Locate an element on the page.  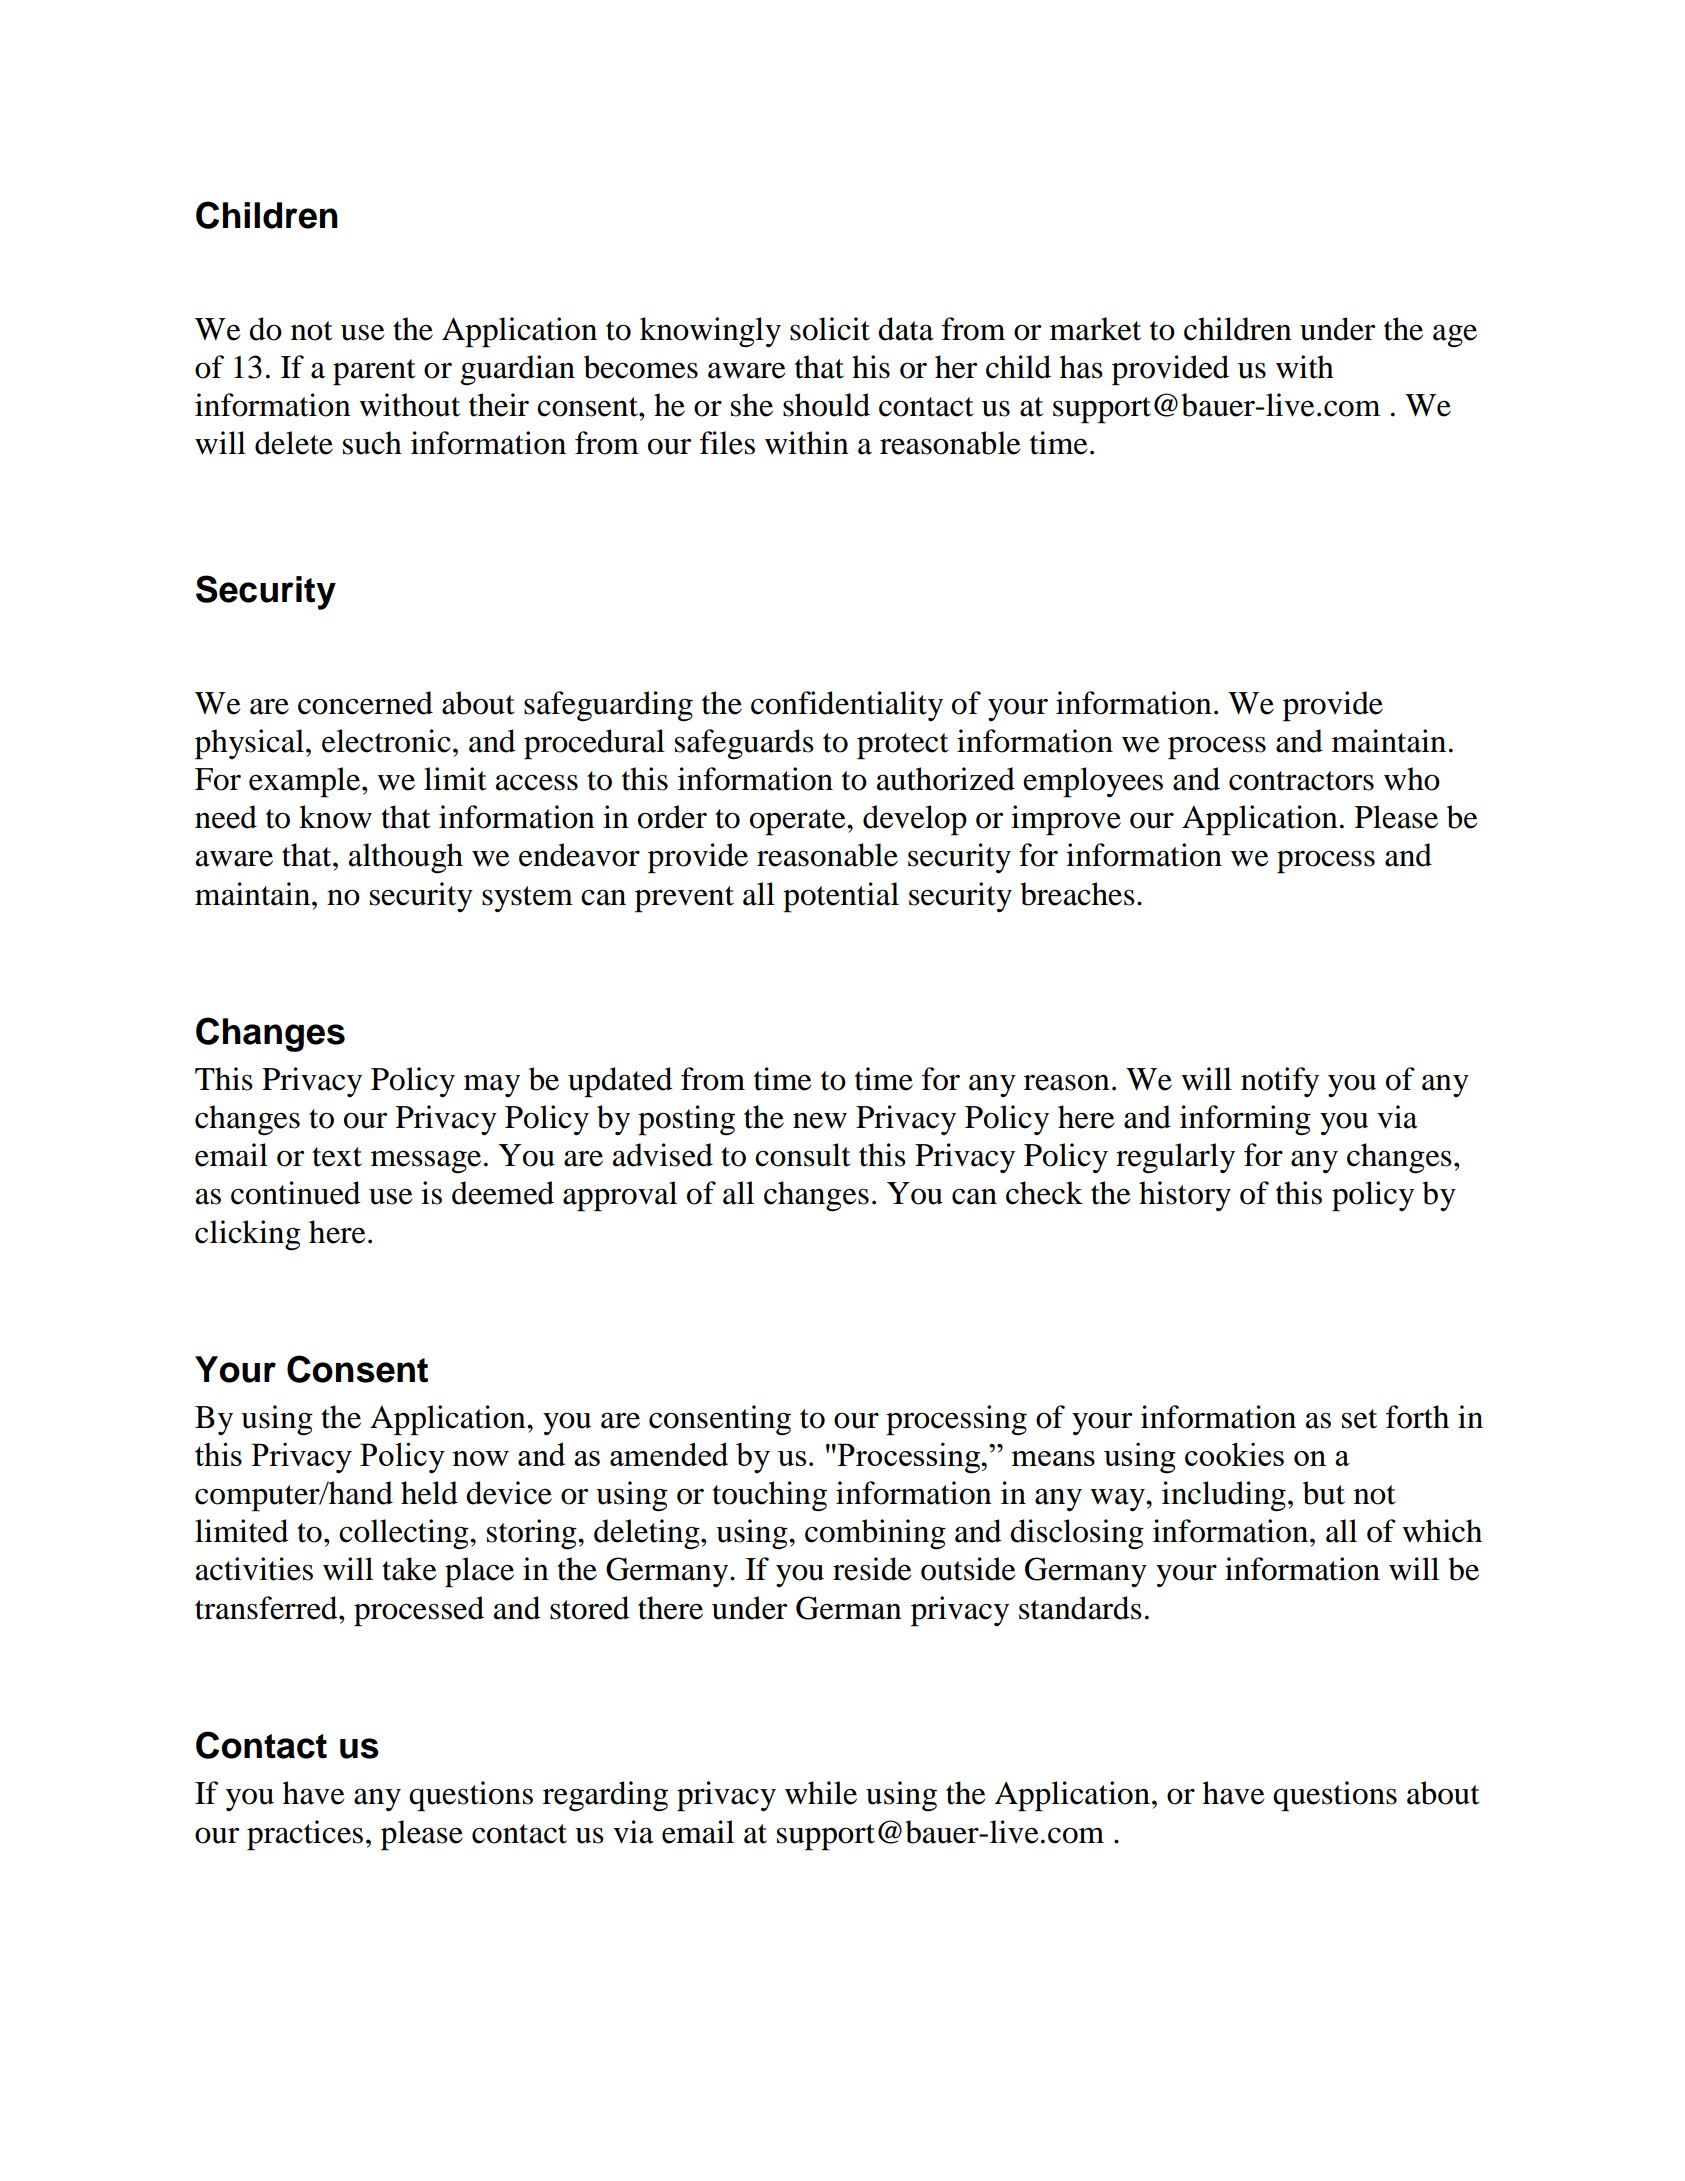
should is located at coordinates (826, 405).
